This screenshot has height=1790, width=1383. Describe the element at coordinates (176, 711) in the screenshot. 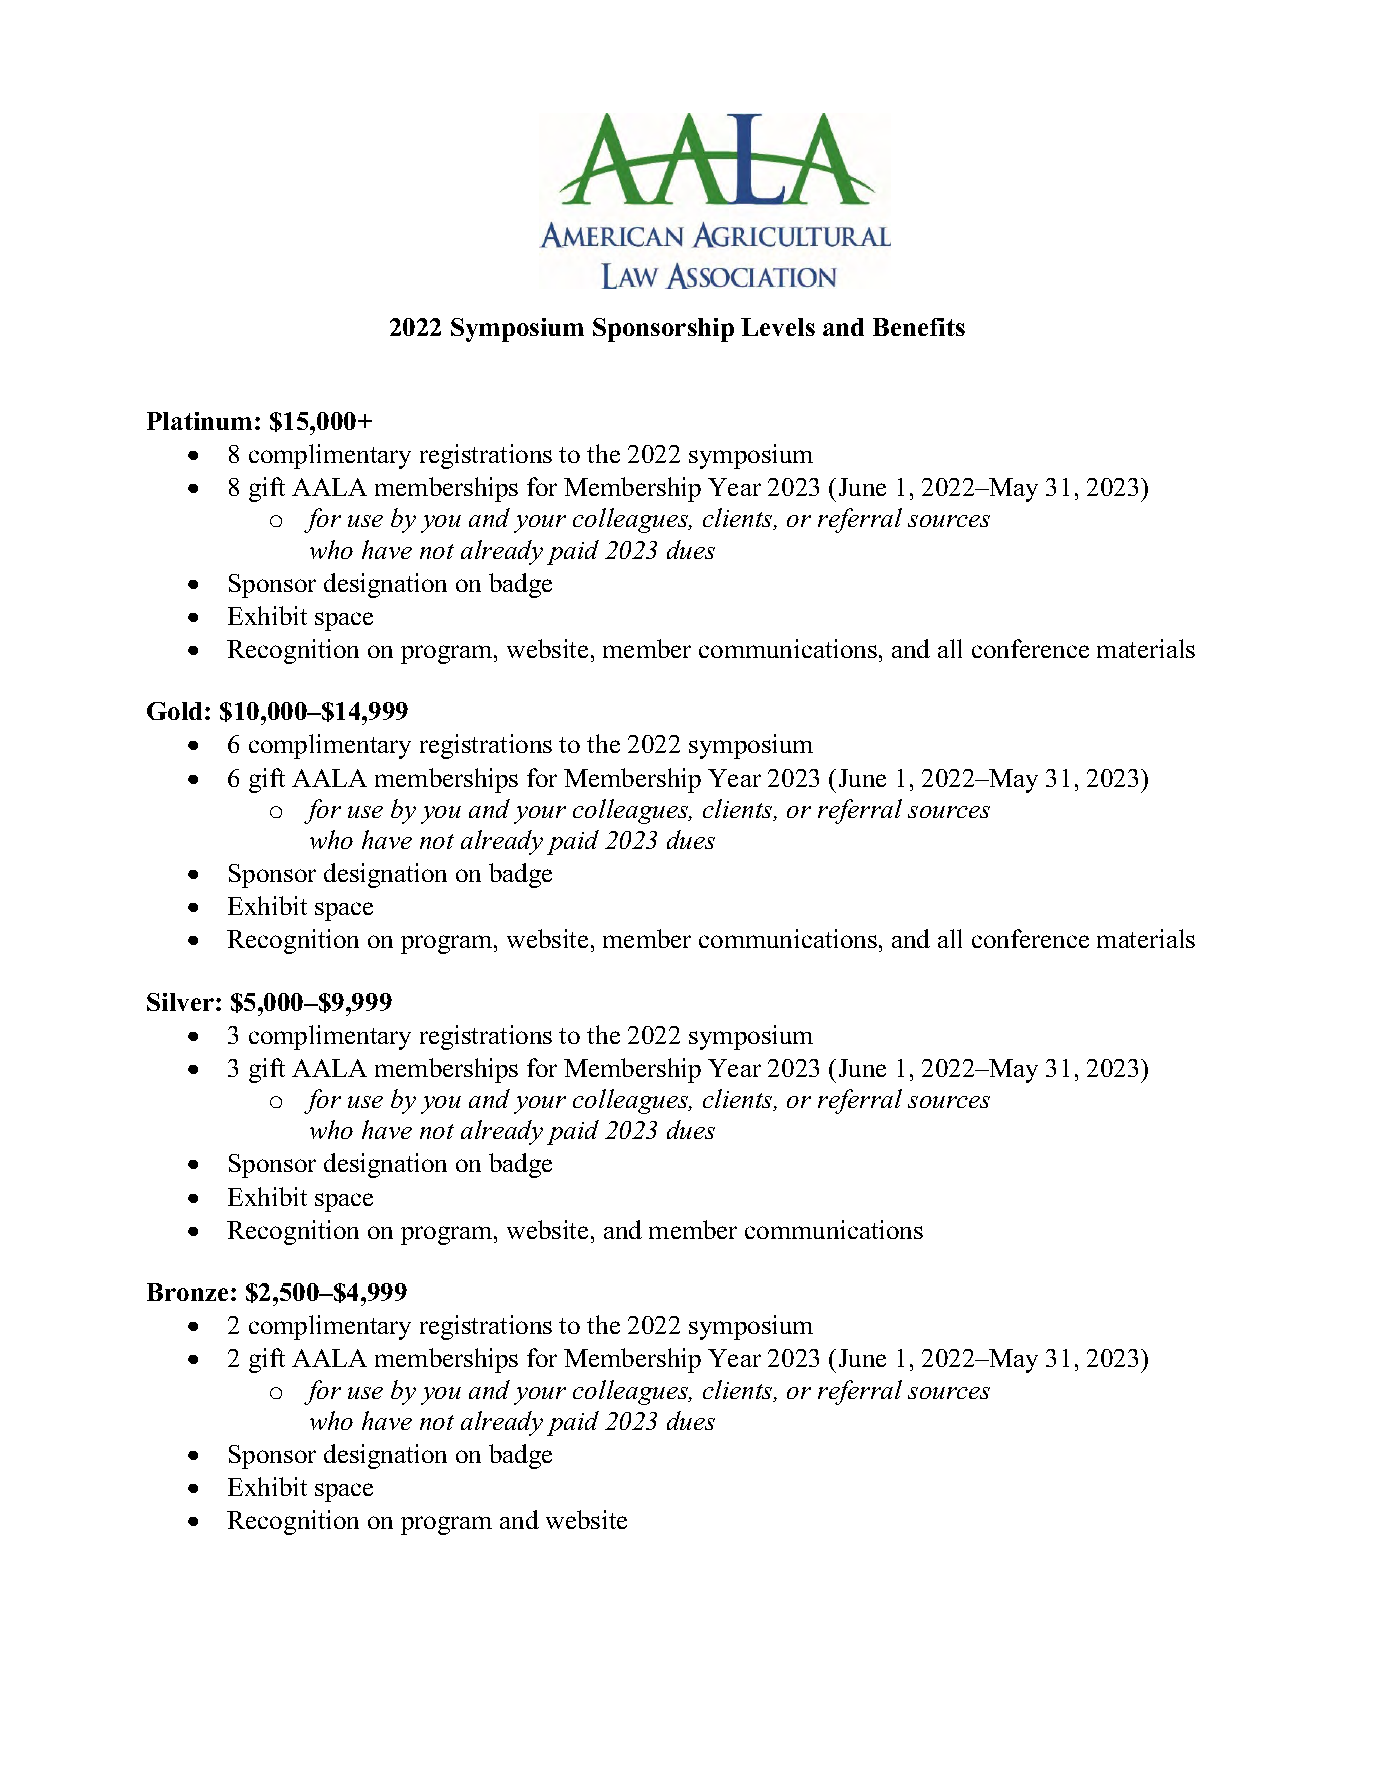

I see `Gold` at that location.
